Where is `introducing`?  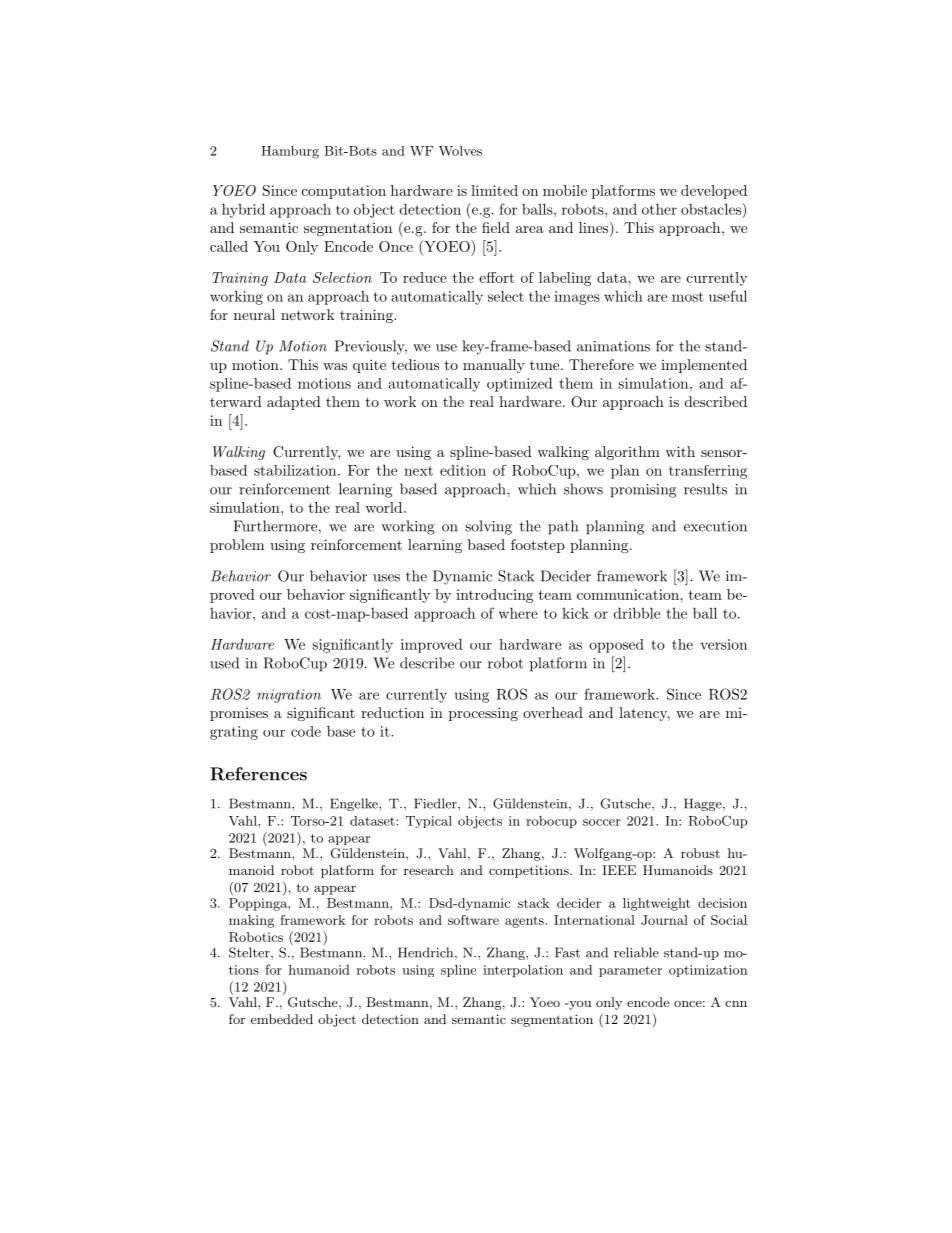 introducing is located at coordinates (494, 596).
